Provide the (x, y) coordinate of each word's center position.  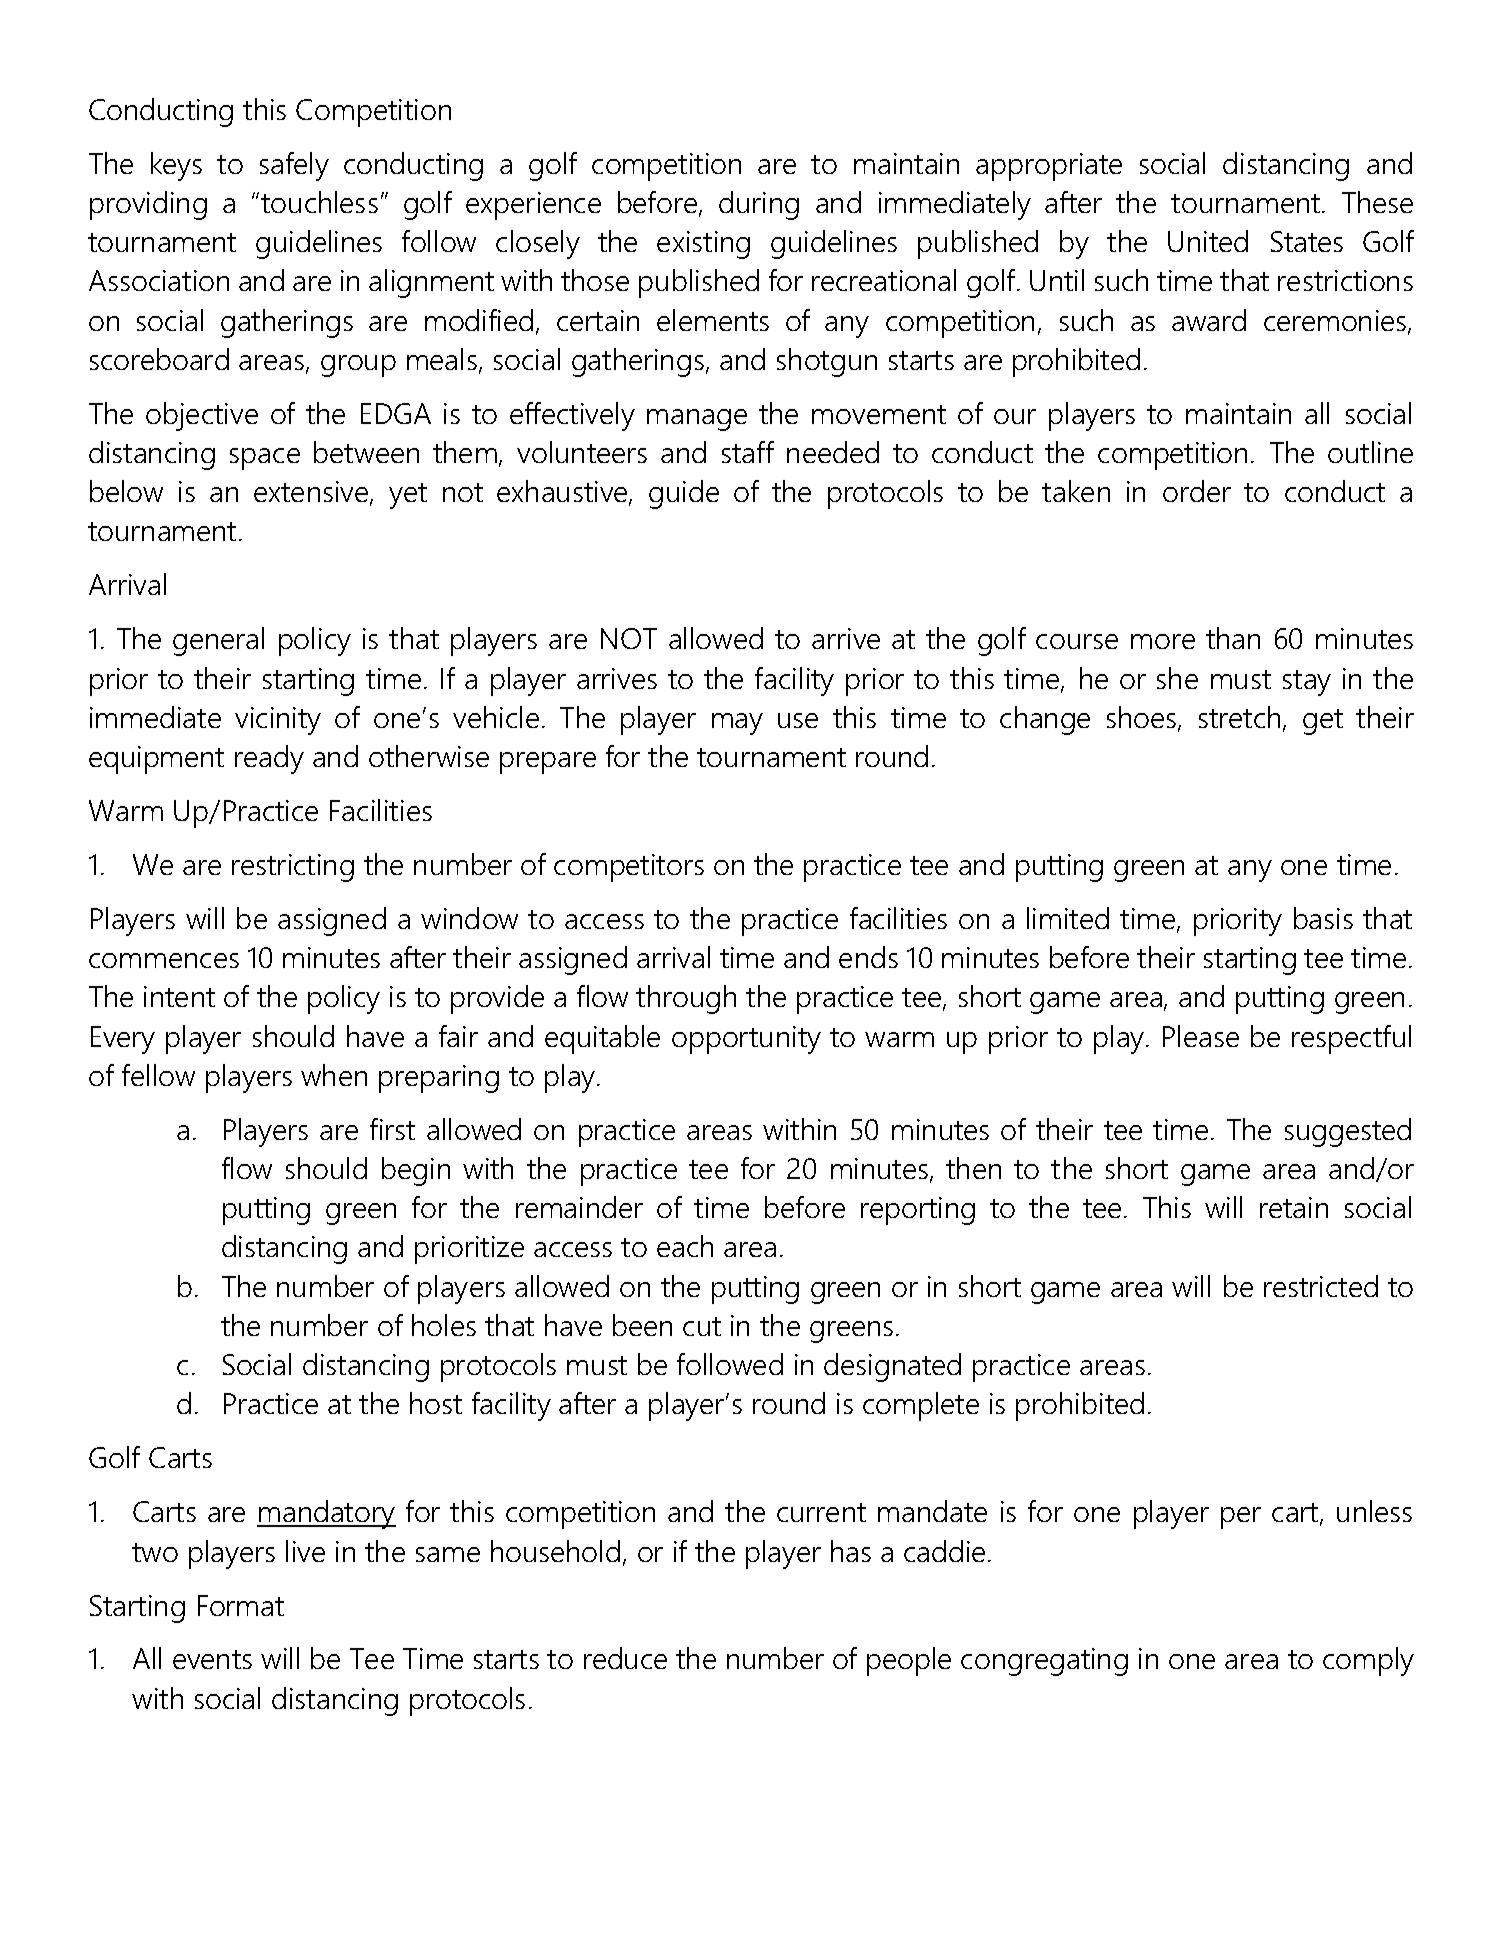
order (1197, 491)
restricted (1321, 1286)
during (759, 205)
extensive (312, 493)
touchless (319, 202)
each (685, 1246)
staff (748, 452)
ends (868, 957)
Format (241, 1605)
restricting (293, 868)
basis (1323, 918)
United (1208, 241)
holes (444, 1325)
